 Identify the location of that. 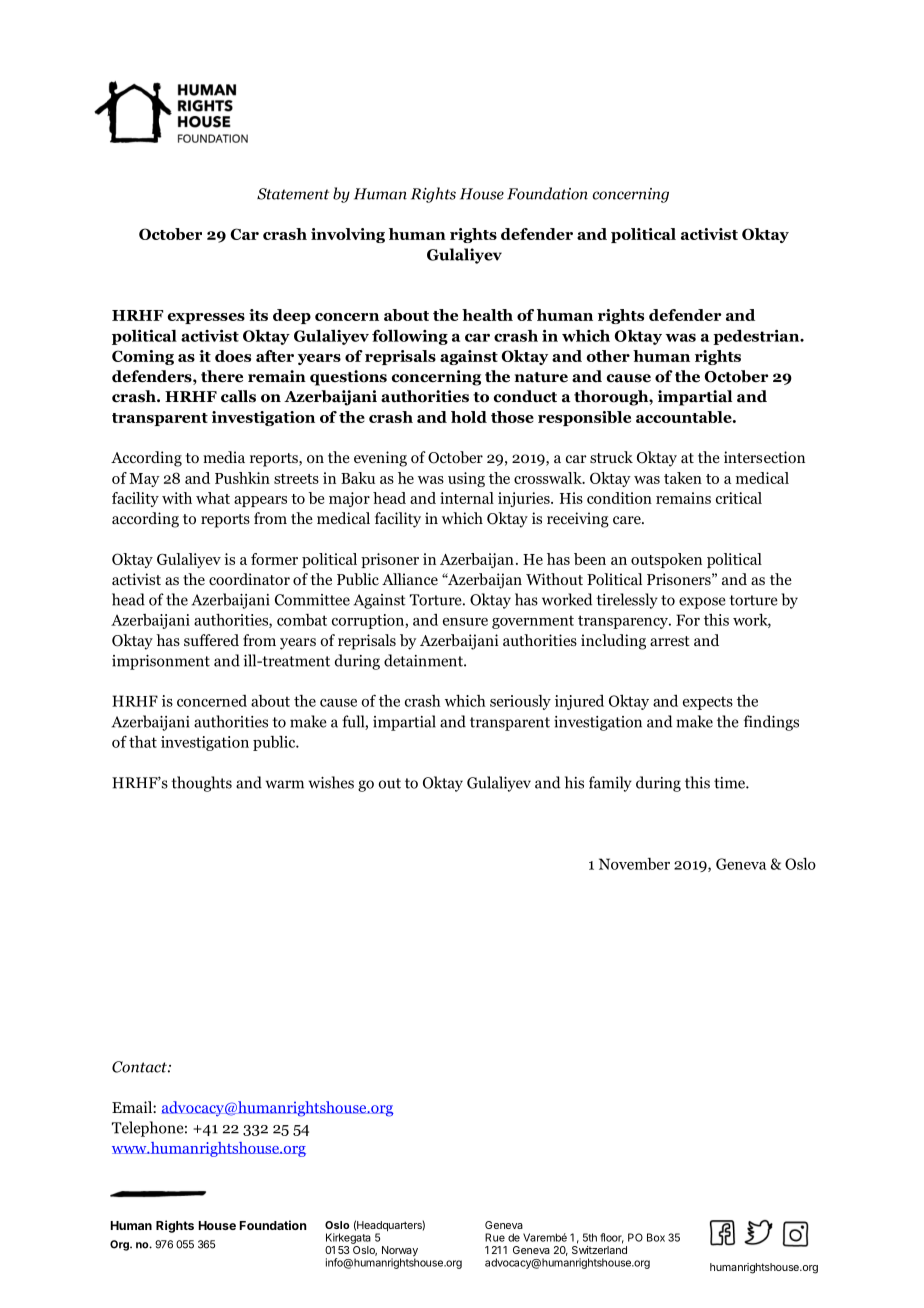
(143, 742).
